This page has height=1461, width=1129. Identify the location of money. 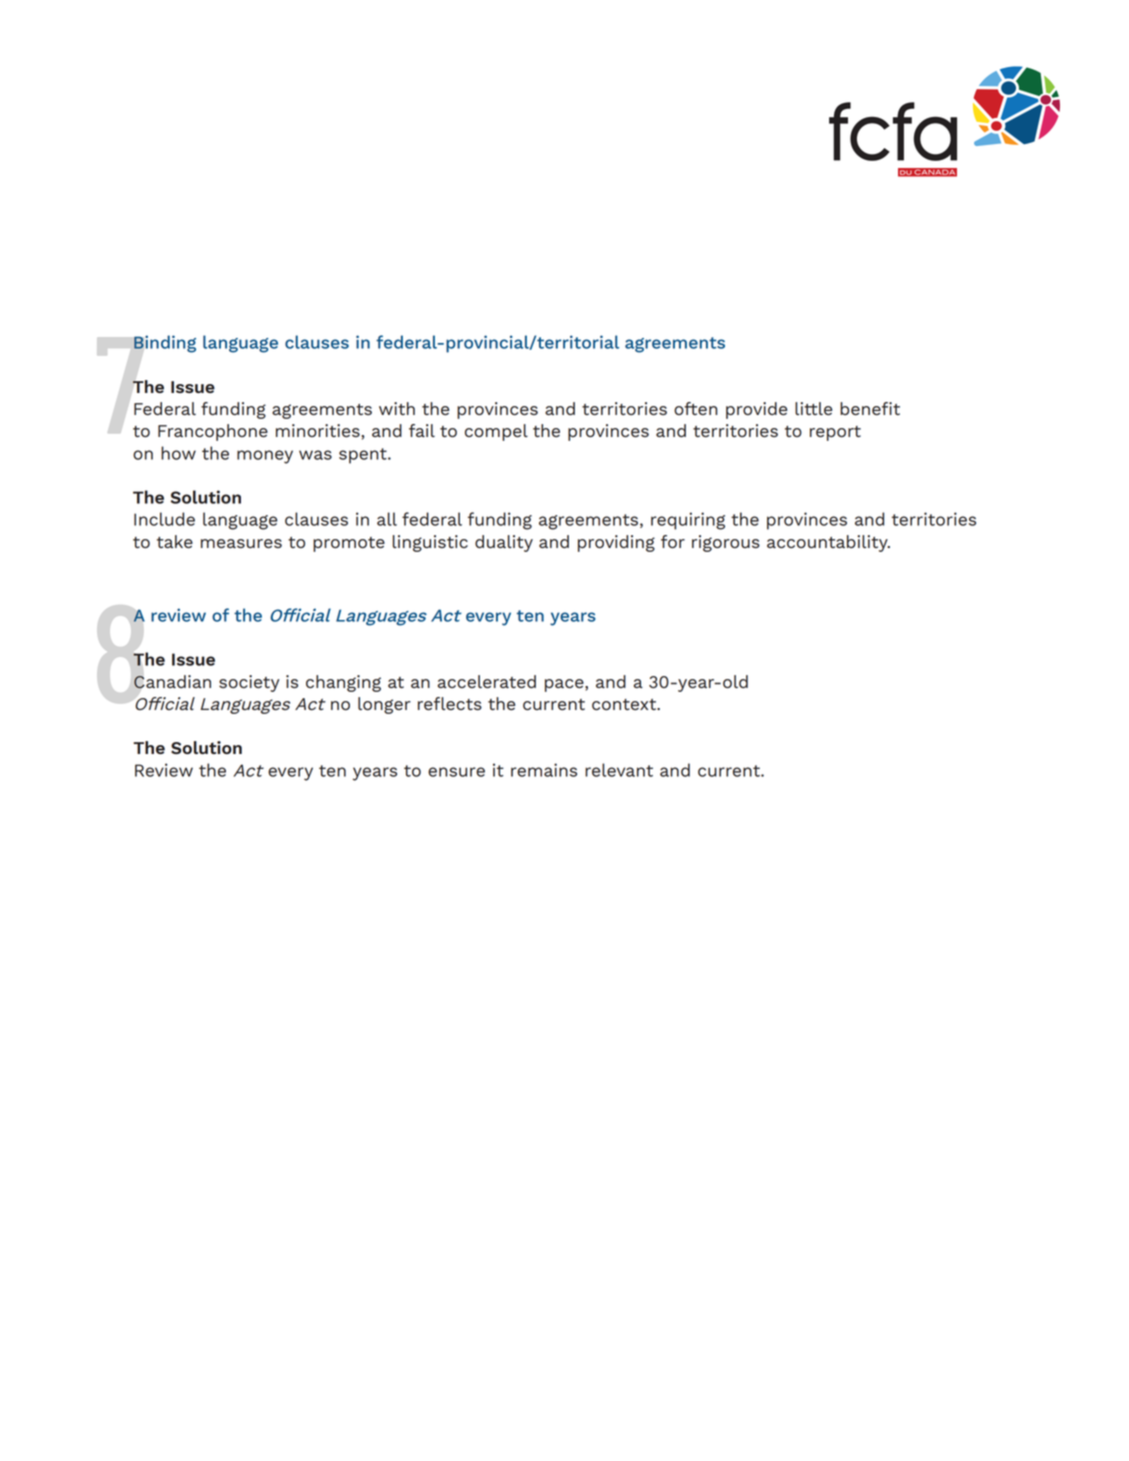
(265, 457).
